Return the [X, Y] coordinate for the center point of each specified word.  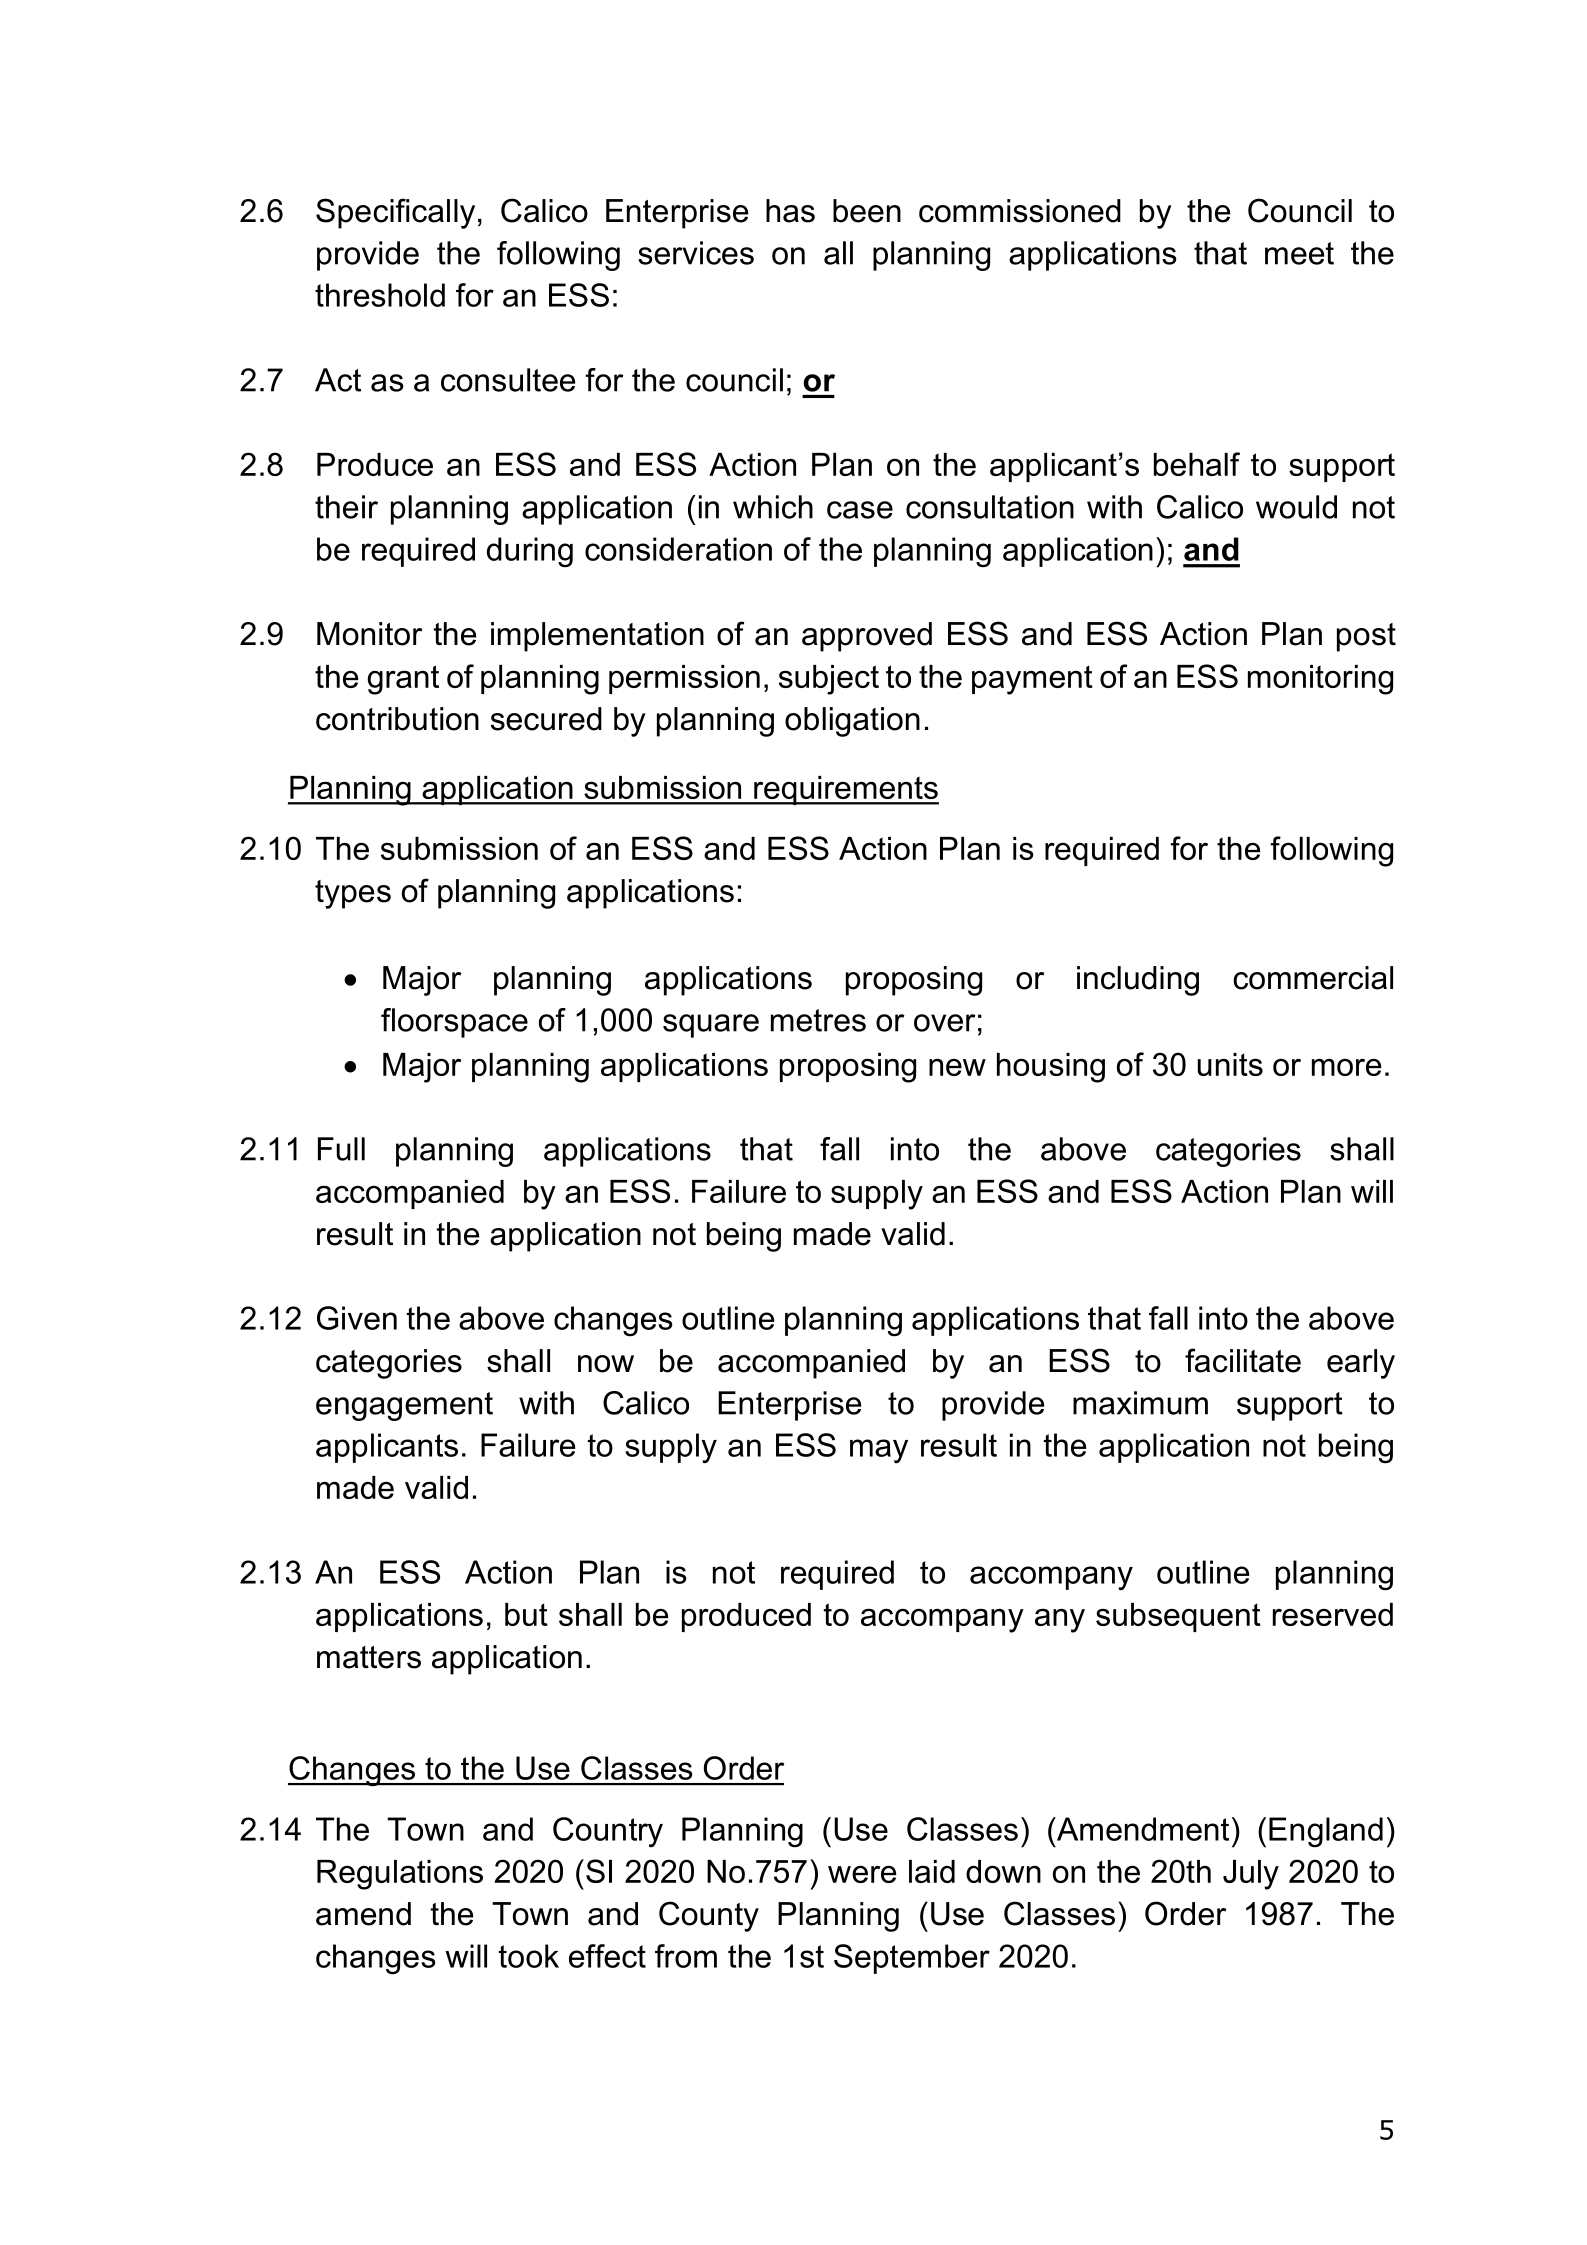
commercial [1313, 978]
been [867, 211]
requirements [845, 790]
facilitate [1243, 1360]
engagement [404, 1406]
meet [1299, 253]
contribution [397, 719]
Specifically [395, 213]
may [879, 1451]
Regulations [400, 1875]
